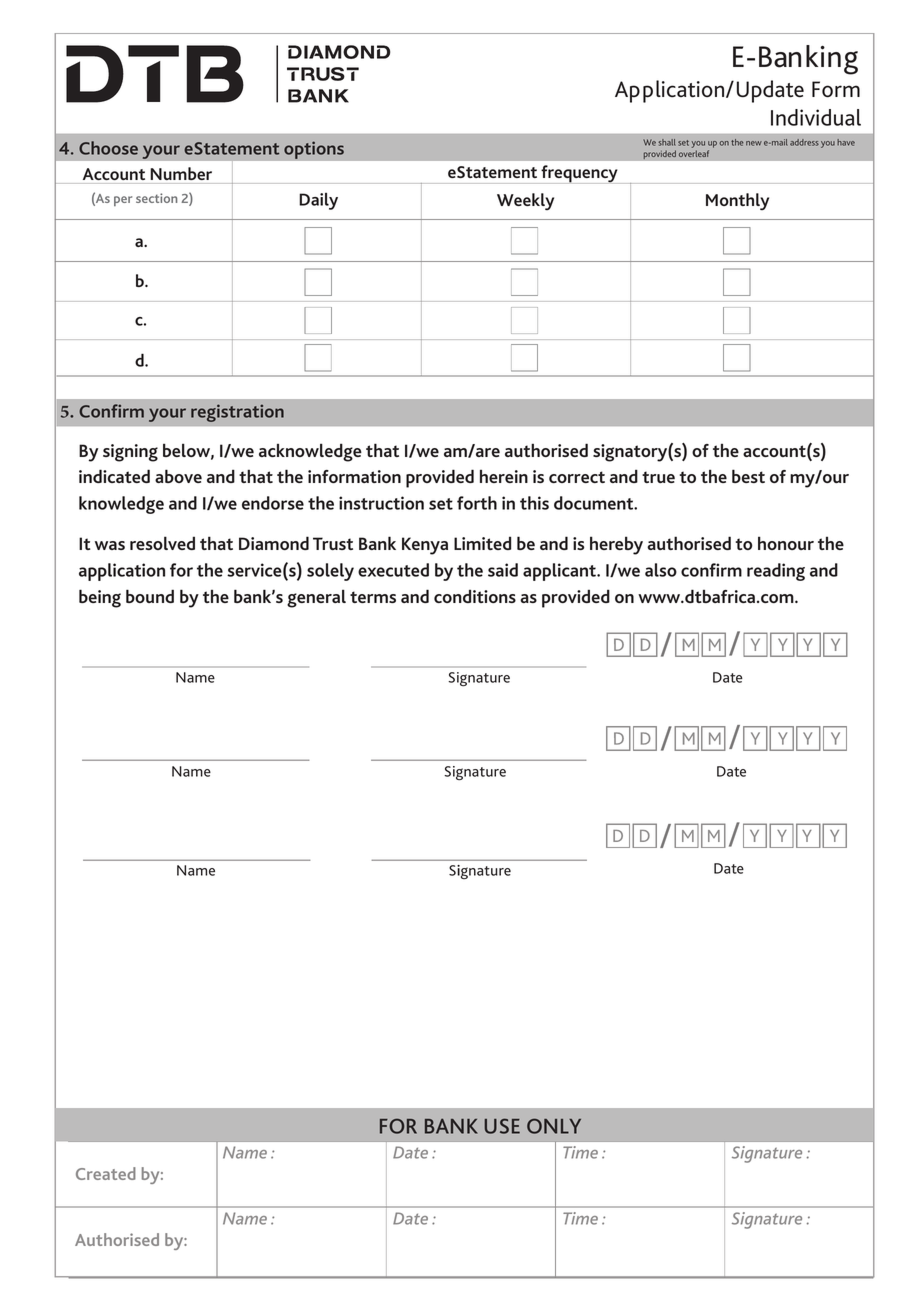  I want to click on reading, so click(776, 572).
